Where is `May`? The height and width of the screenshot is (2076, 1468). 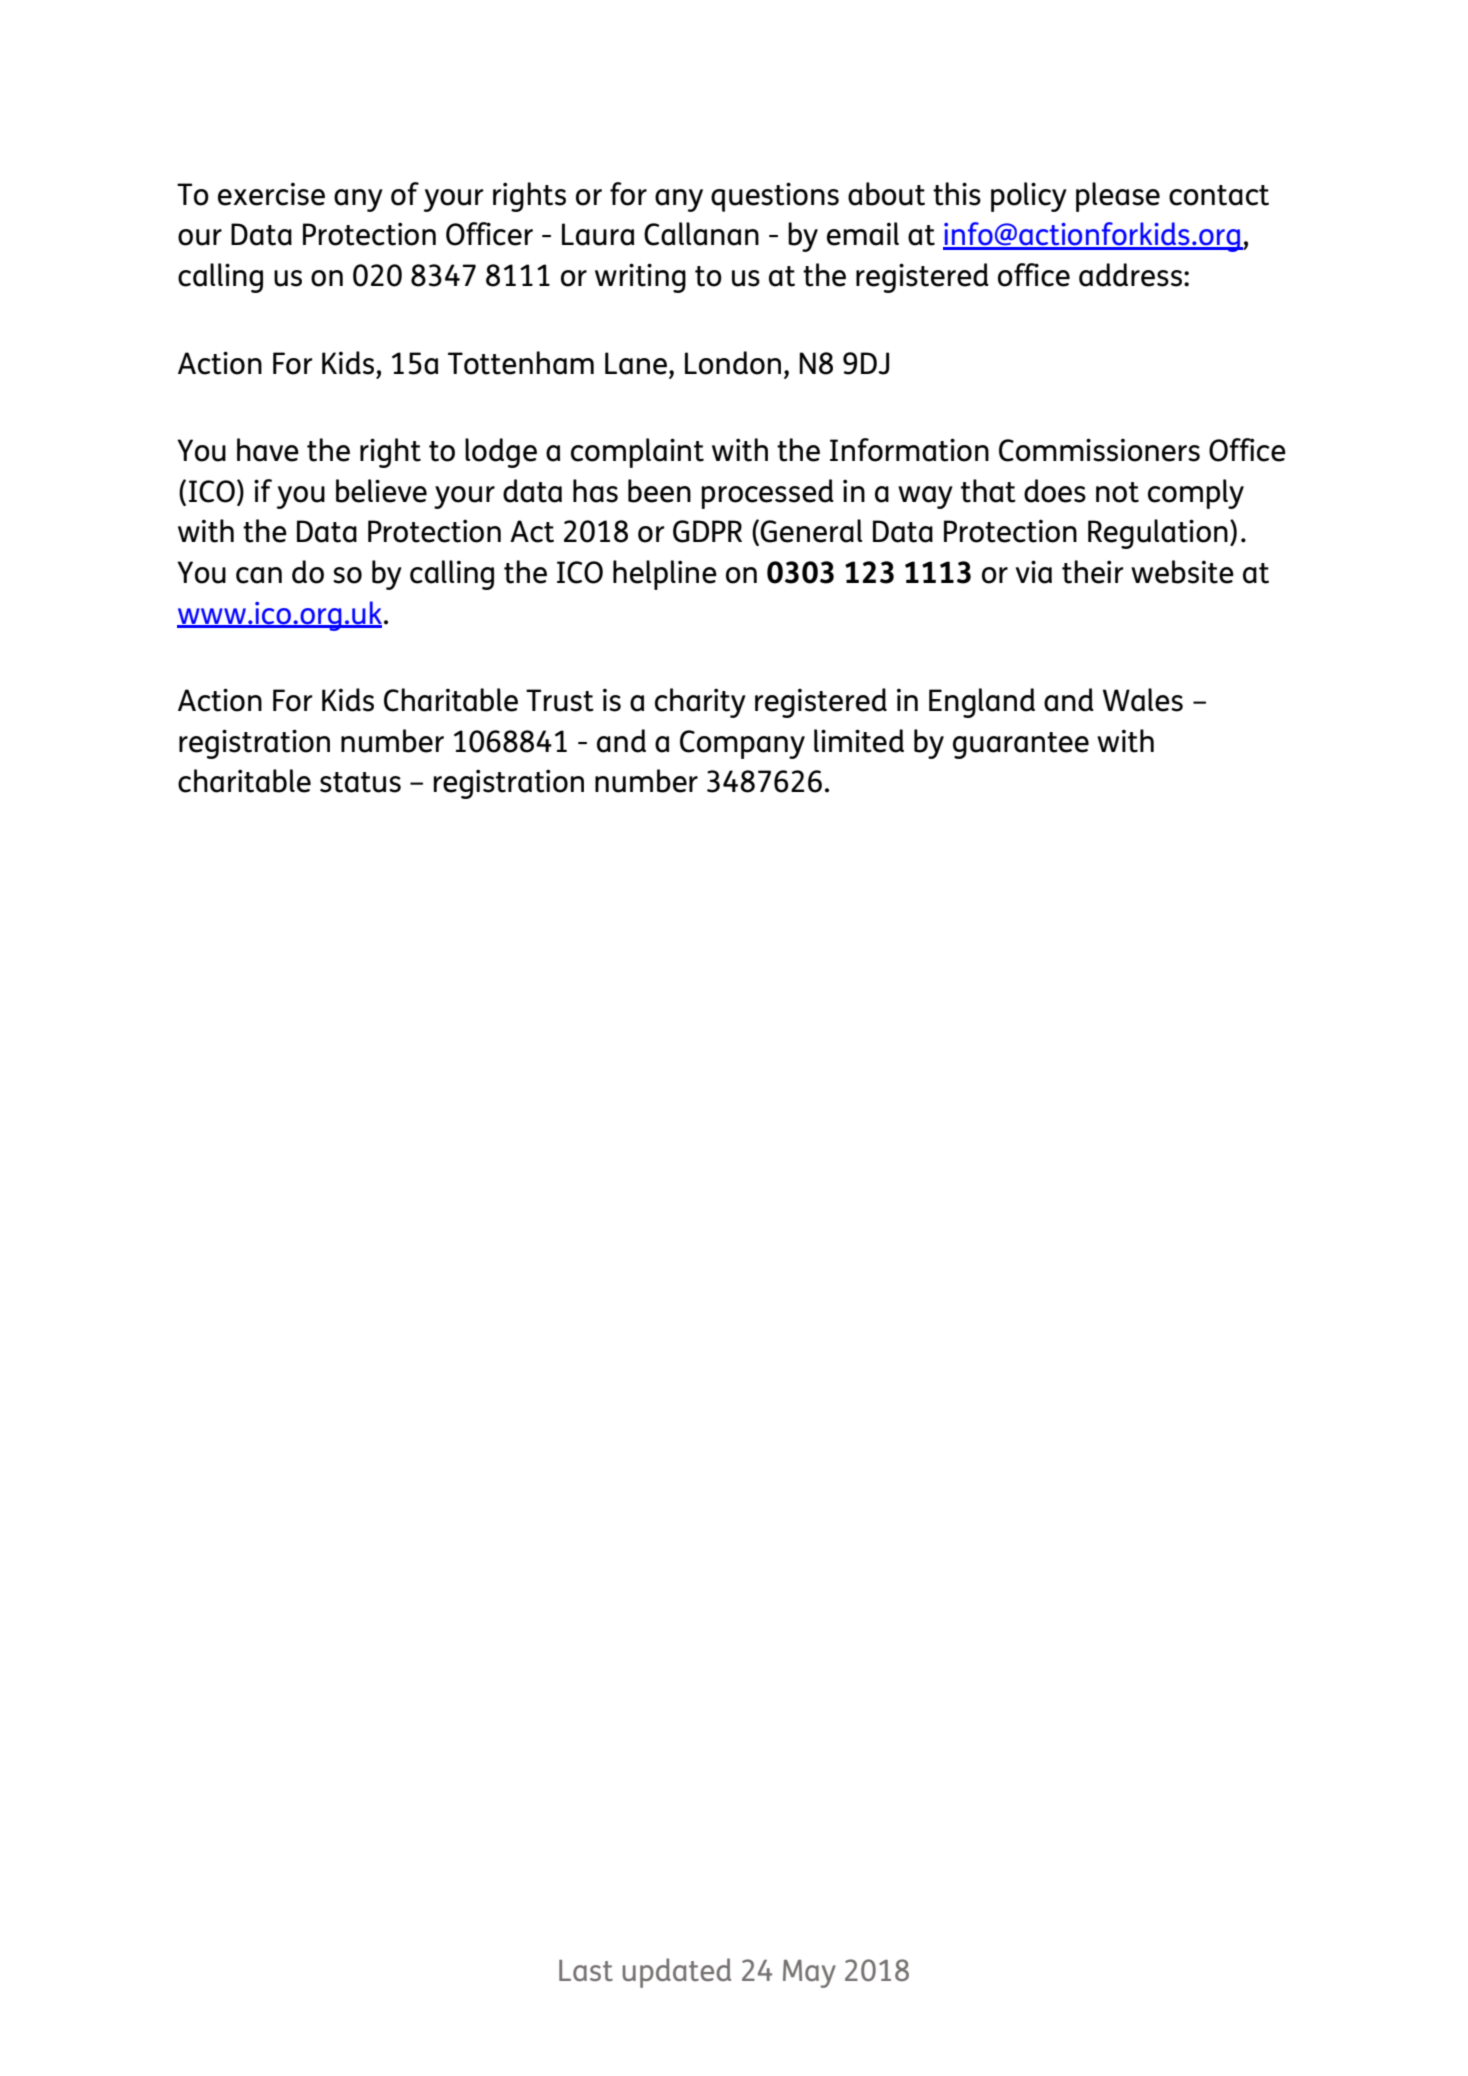
May is located at coordinates (809, 1974).
